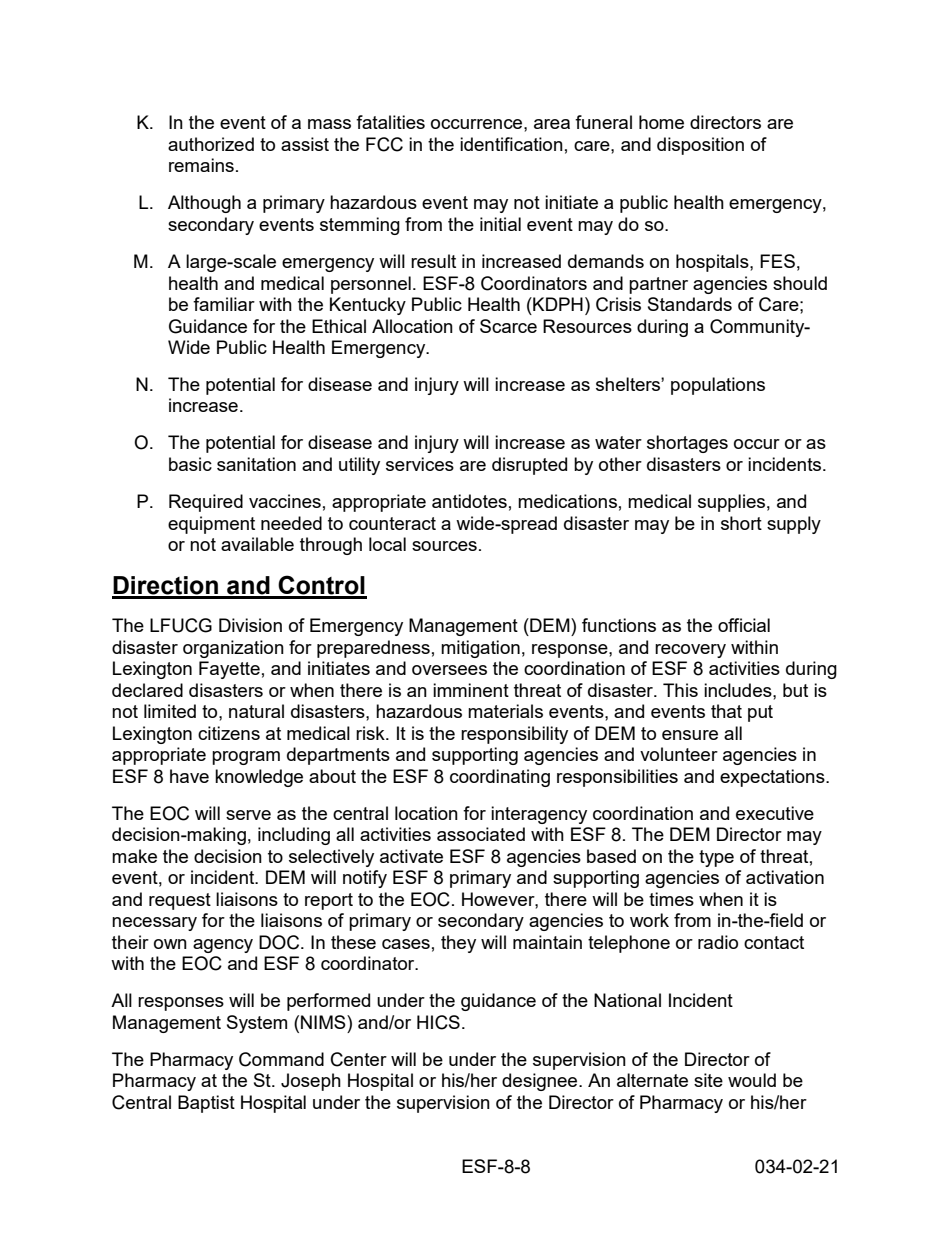 The height and width of the image is (1233, 952). I want to click on authorized, so click(211, 144).
